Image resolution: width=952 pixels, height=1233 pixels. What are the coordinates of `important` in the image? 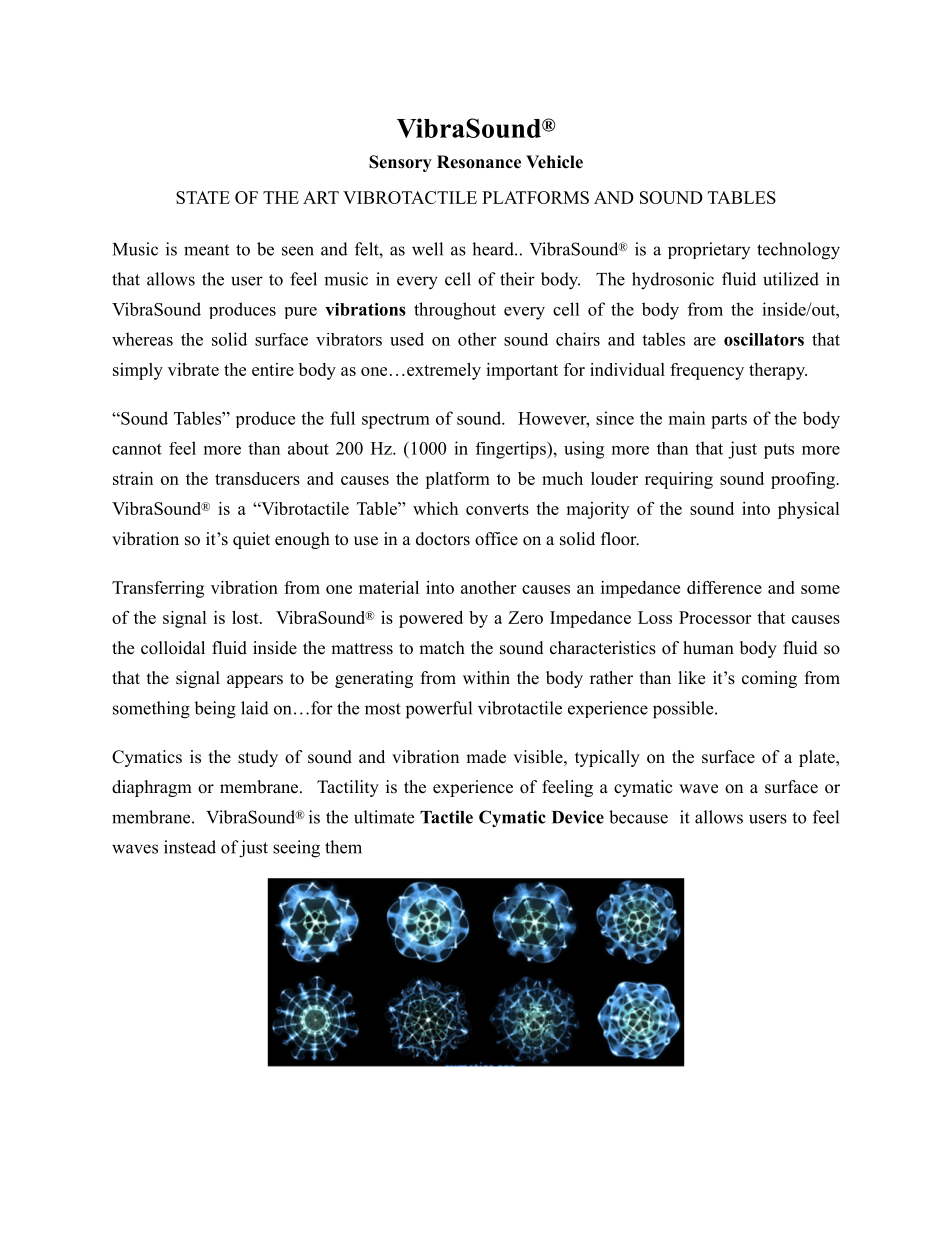 It's located at (522, 371).
